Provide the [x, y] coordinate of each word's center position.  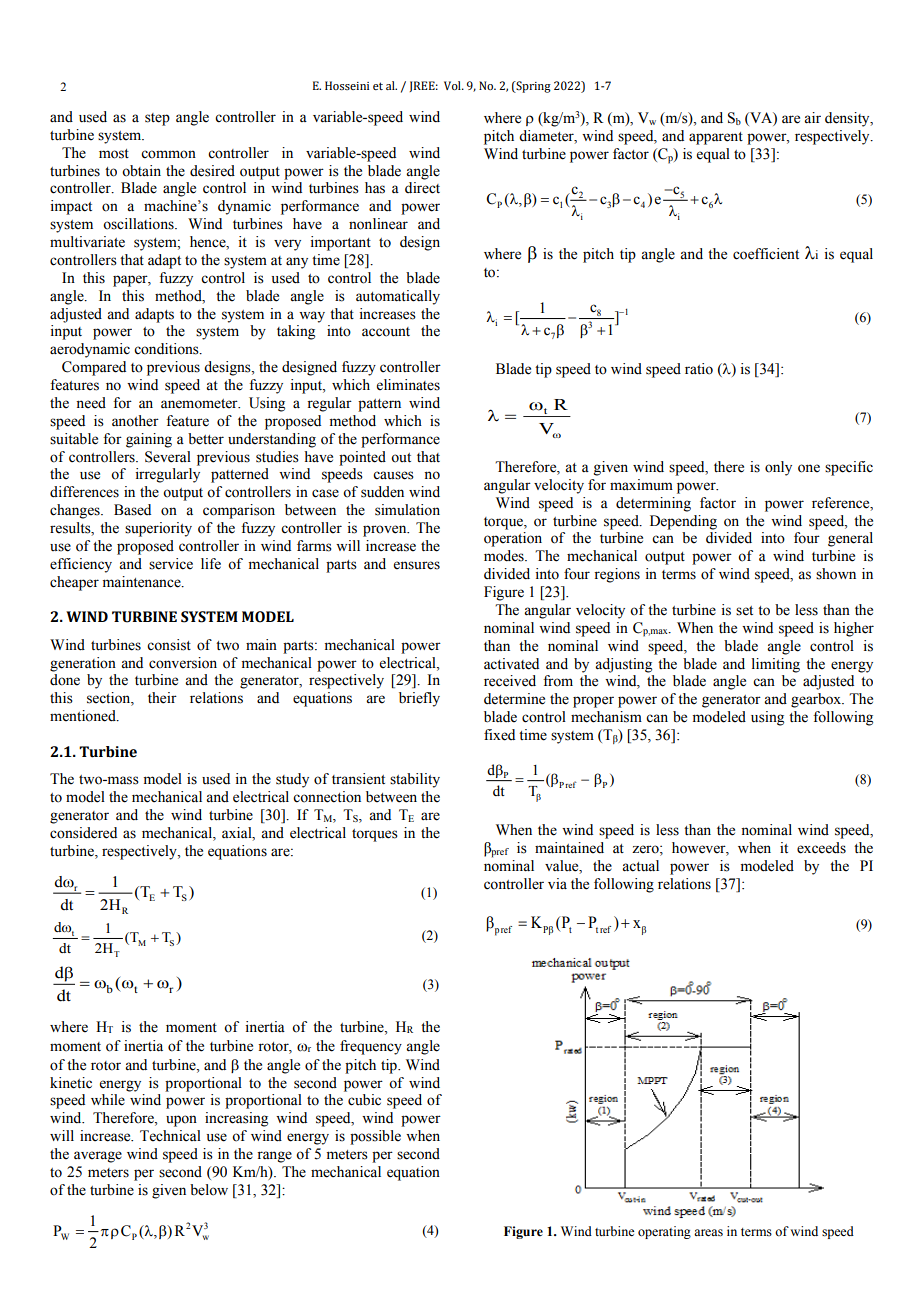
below [209, 1190]
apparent [716, 138]
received [510, 681]
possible [375, 1137]
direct [422, 188]
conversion [183, 663]
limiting [776, 665]
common [168, 154]
